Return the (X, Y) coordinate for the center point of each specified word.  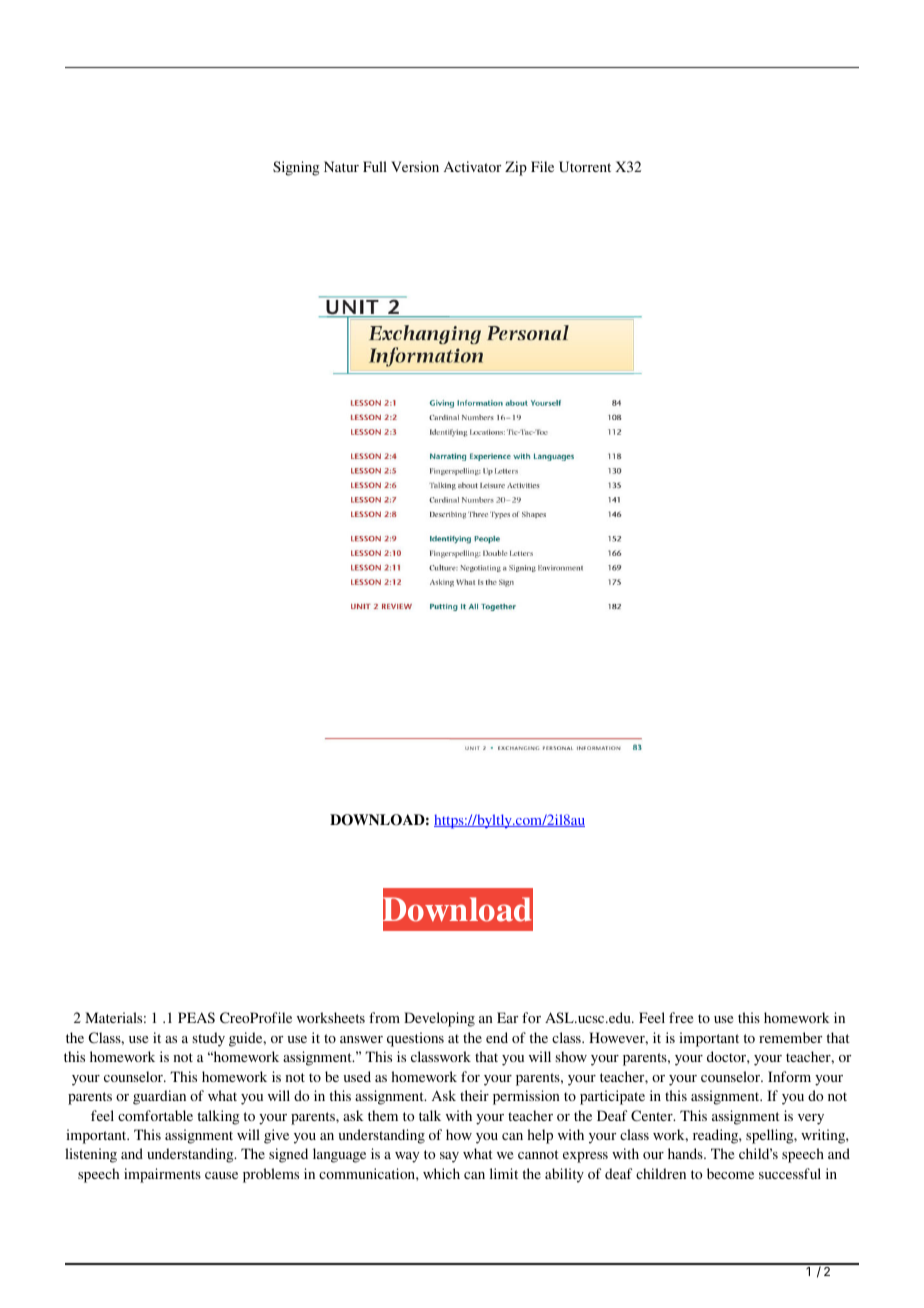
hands (686, 1153)
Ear (507, 1017)
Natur (341, 166)
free (681, 1017)
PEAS (196, 1017)
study (209, 1039)
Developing (439, 1019)
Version (415, 166)
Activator (472, 166)
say (449, 1157)
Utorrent (585, 166)
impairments (162, 1175)
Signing (296, 168)
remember (790, 1037)
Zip (516, 168)
